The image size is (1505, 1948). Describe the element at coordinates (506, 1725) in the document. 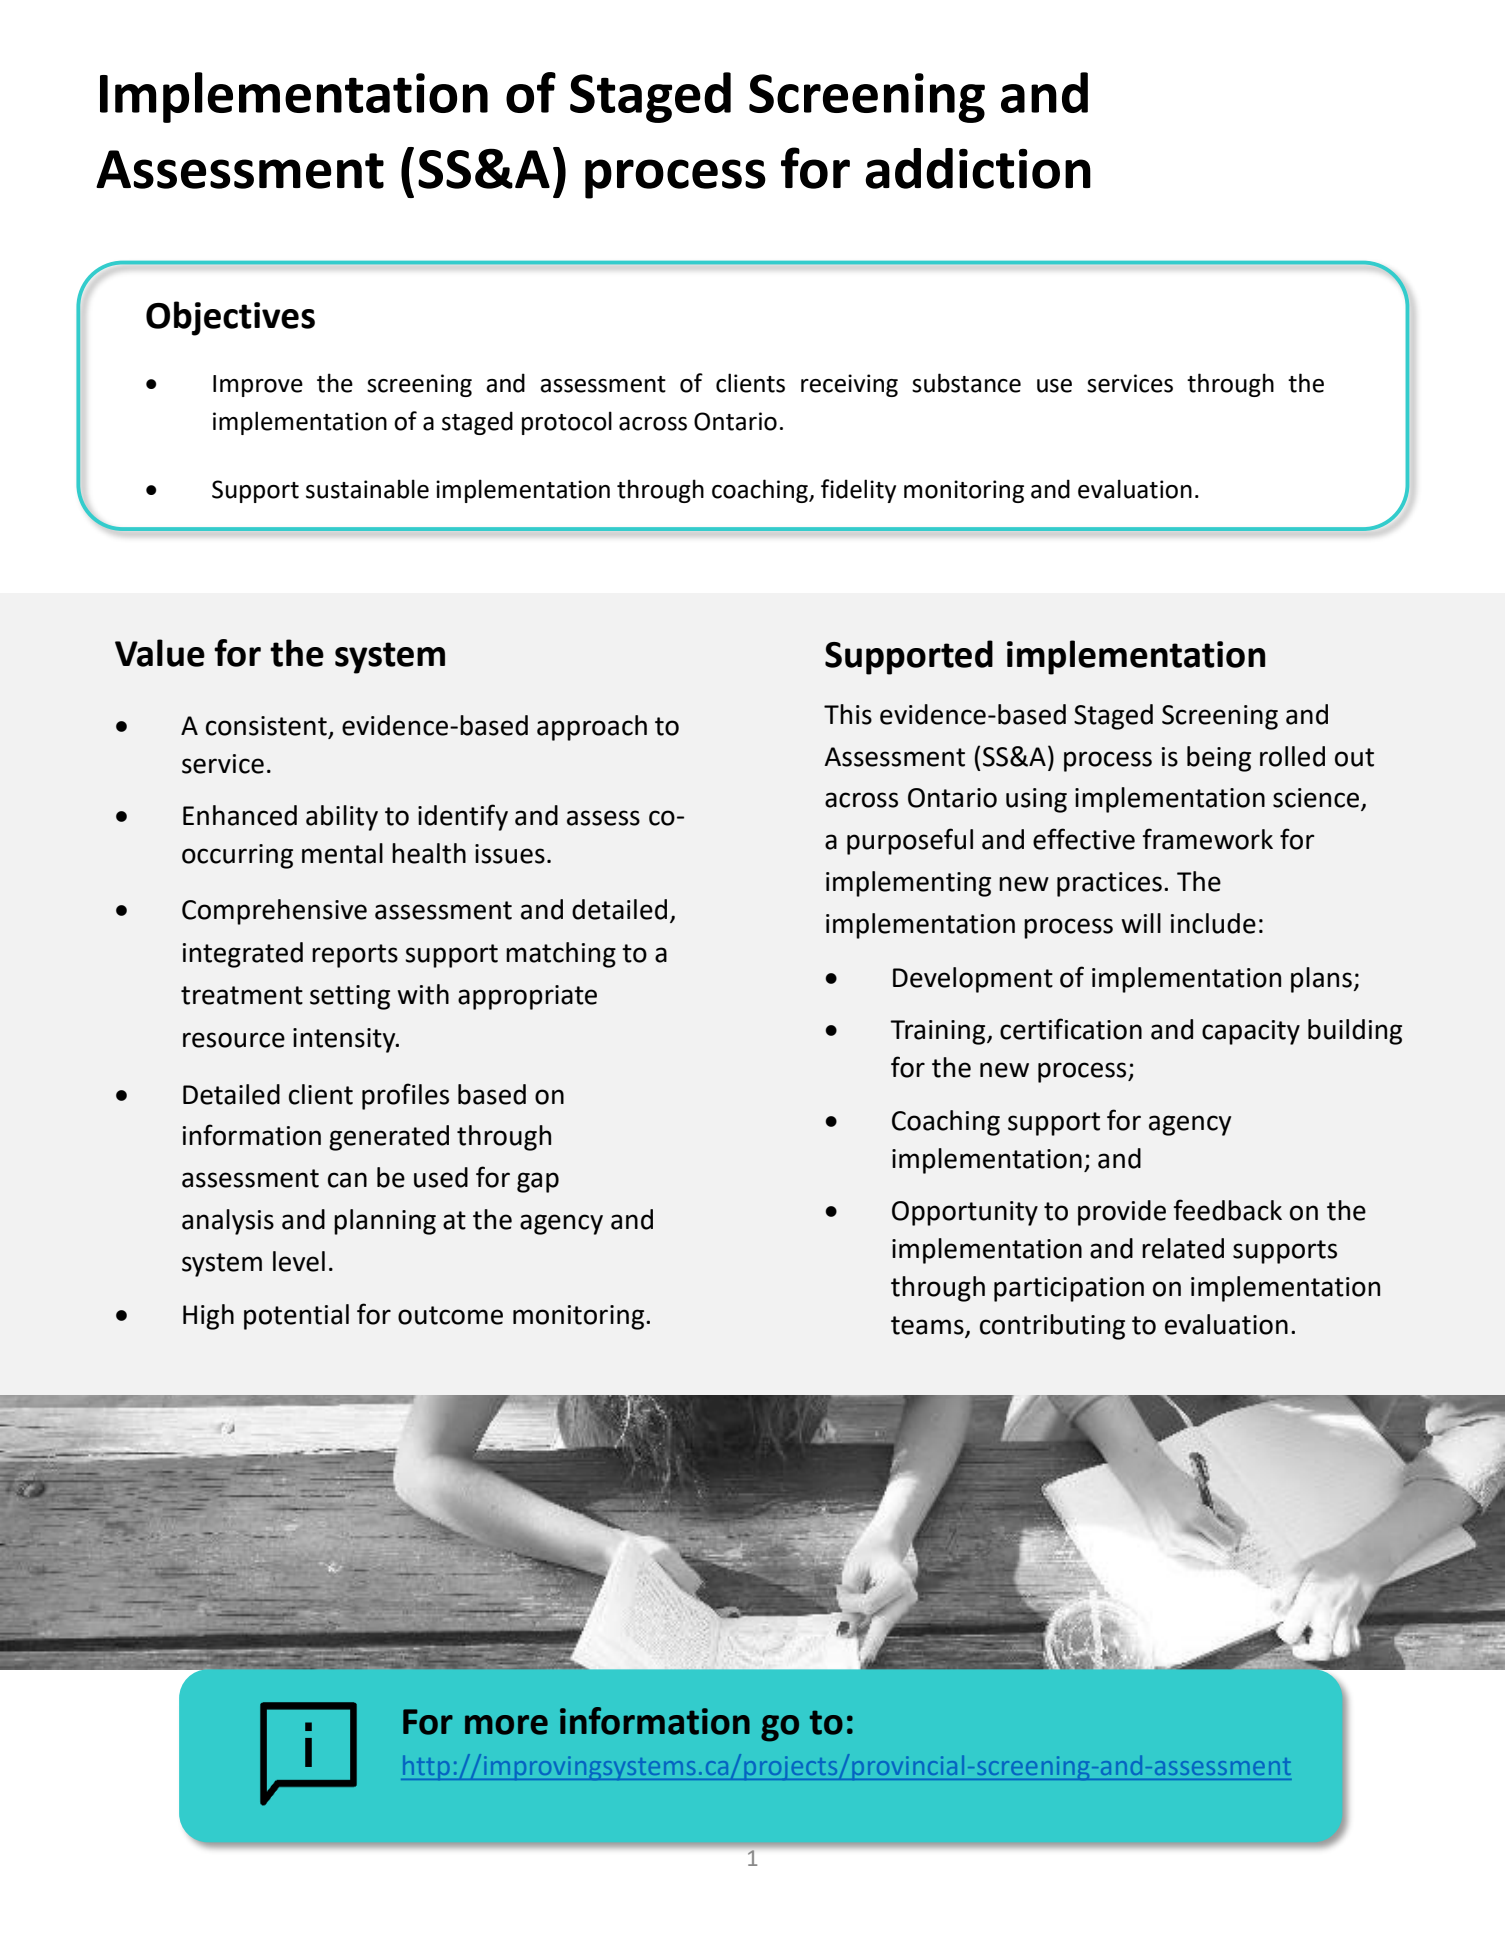

I see `more` at that location.
